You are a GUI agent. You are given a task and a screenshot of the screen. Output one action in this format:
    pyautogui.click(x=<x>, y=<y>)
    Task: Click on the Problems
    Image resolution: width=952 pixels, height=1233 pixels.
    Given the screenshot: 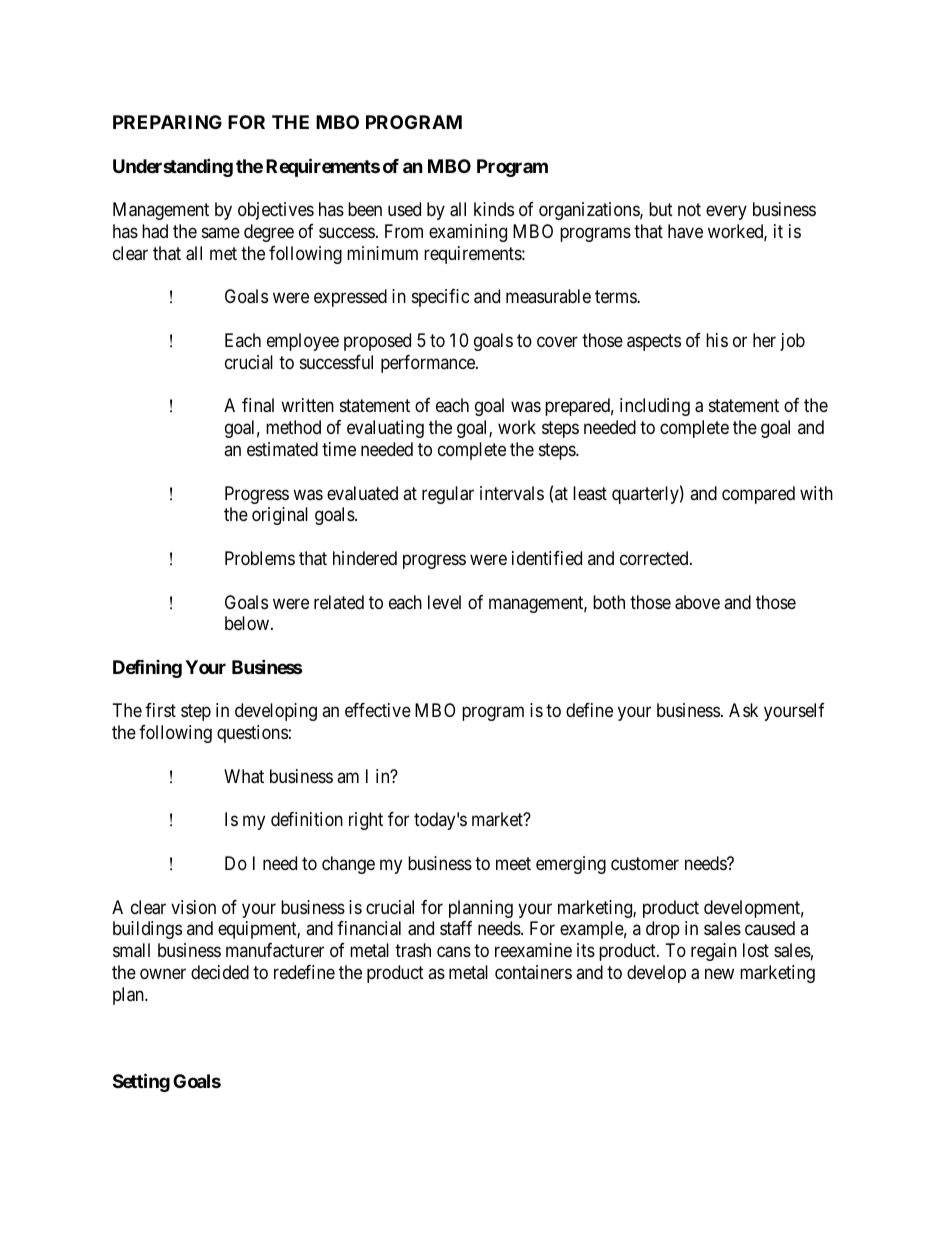 What is the action you would take?
    pyautogui.click(x=260, y=558)
